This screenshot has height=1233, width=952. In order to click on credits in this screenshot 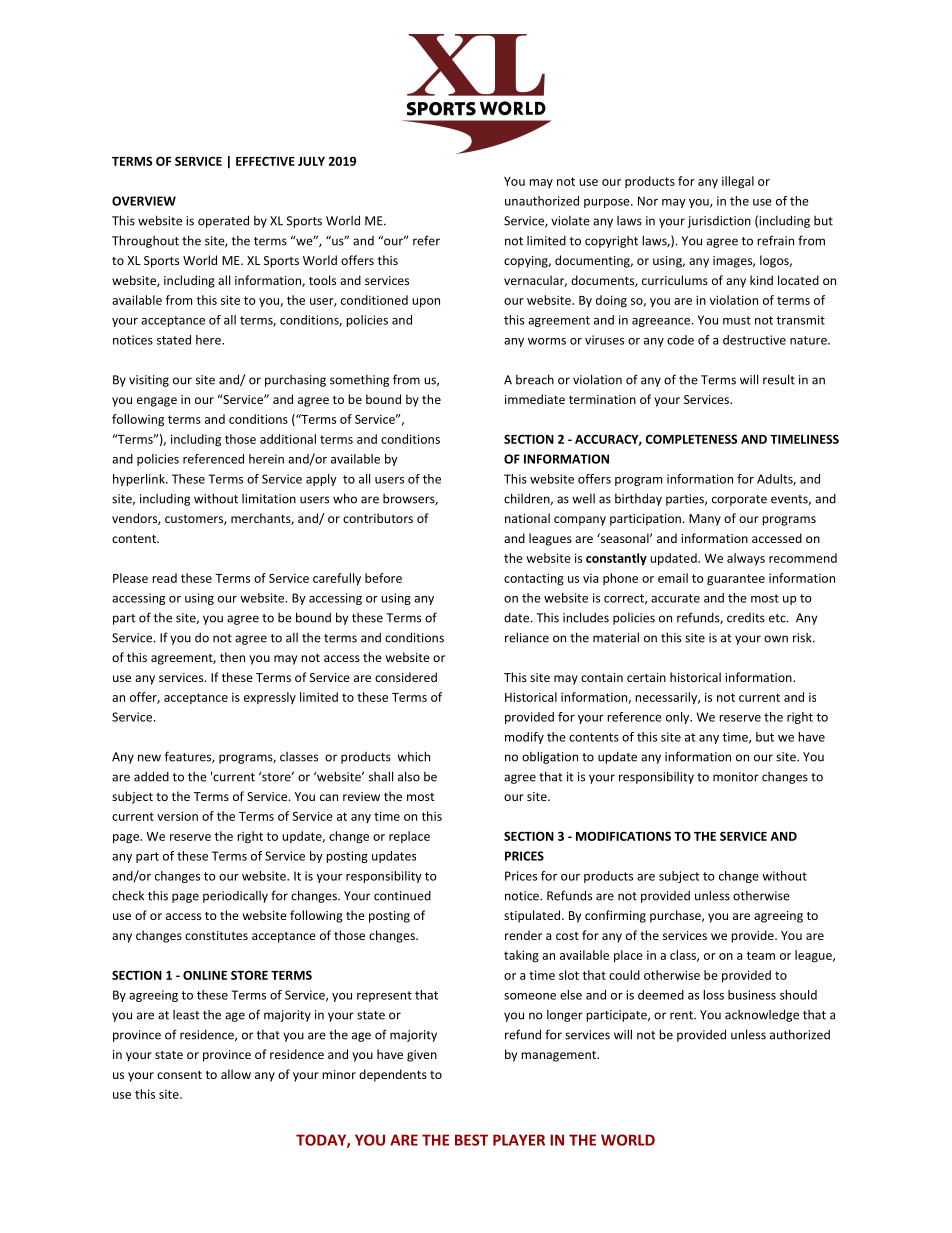, I will do `click(746, 618)`.
